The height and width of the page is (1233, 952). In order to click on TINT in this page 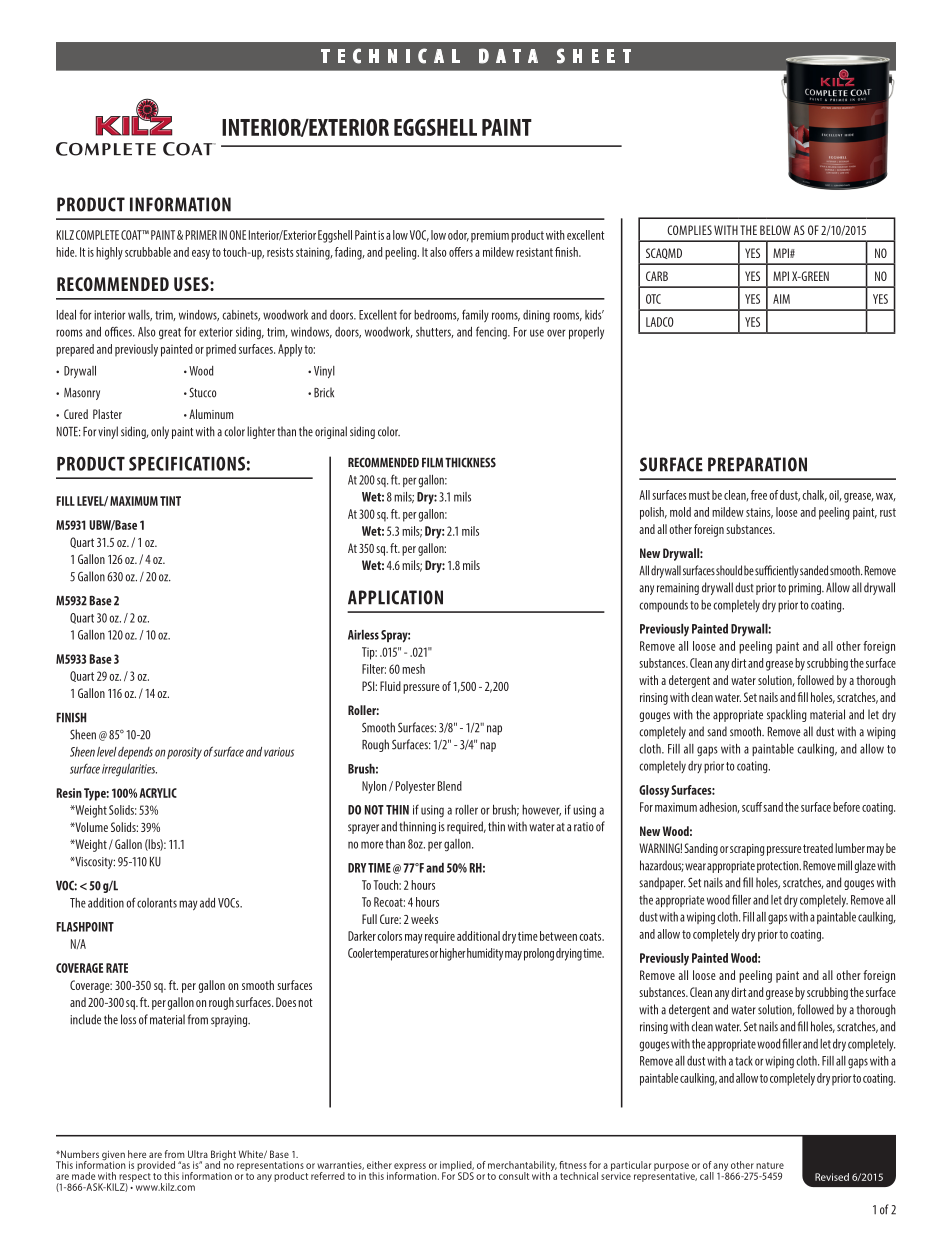, I will do `click(170, 501)`.
